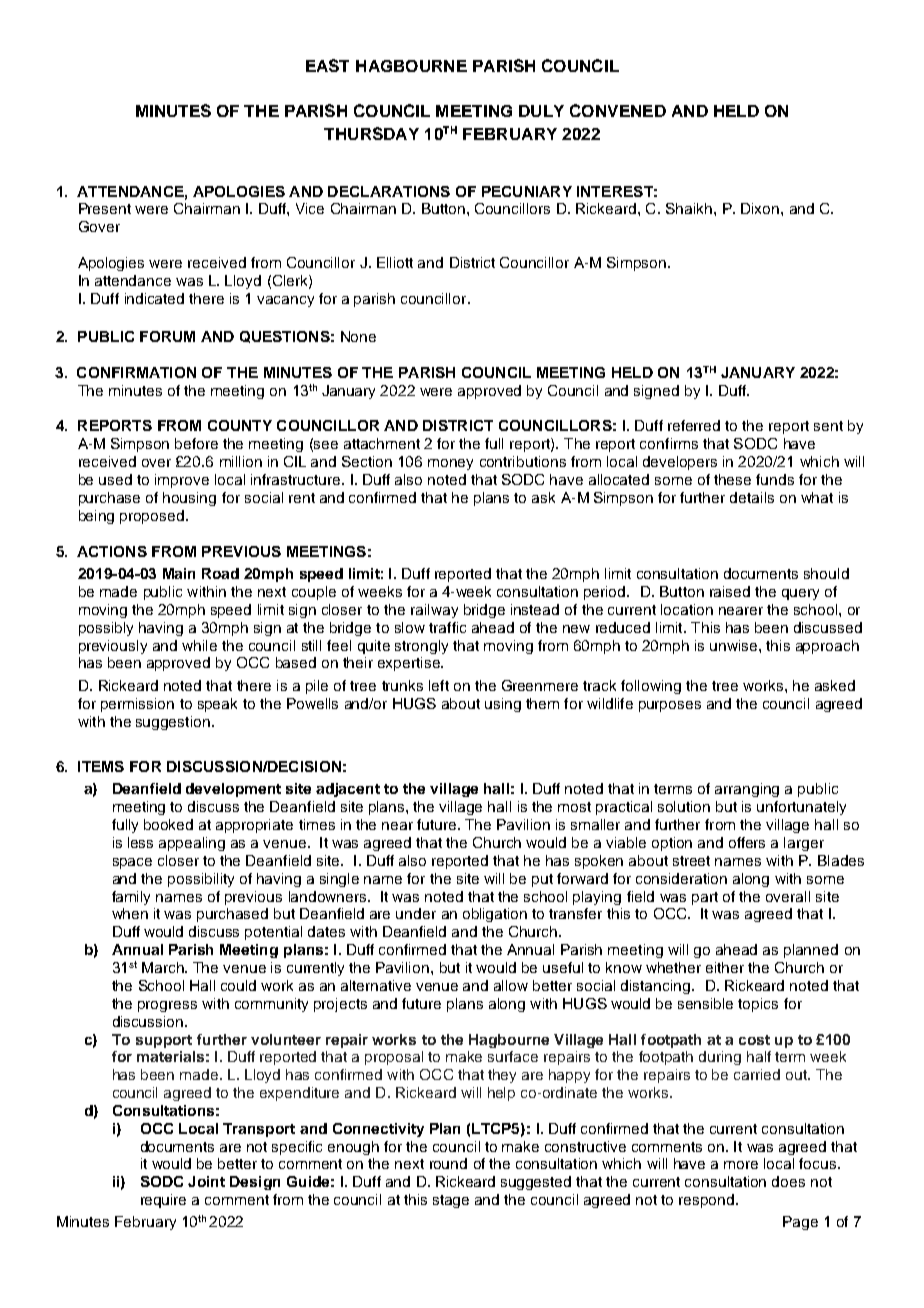 The width and height of the page is (924, 1308). Describe the element at coordinates (136, 372) in the page. I see `CONFIRMATION` at that location.
